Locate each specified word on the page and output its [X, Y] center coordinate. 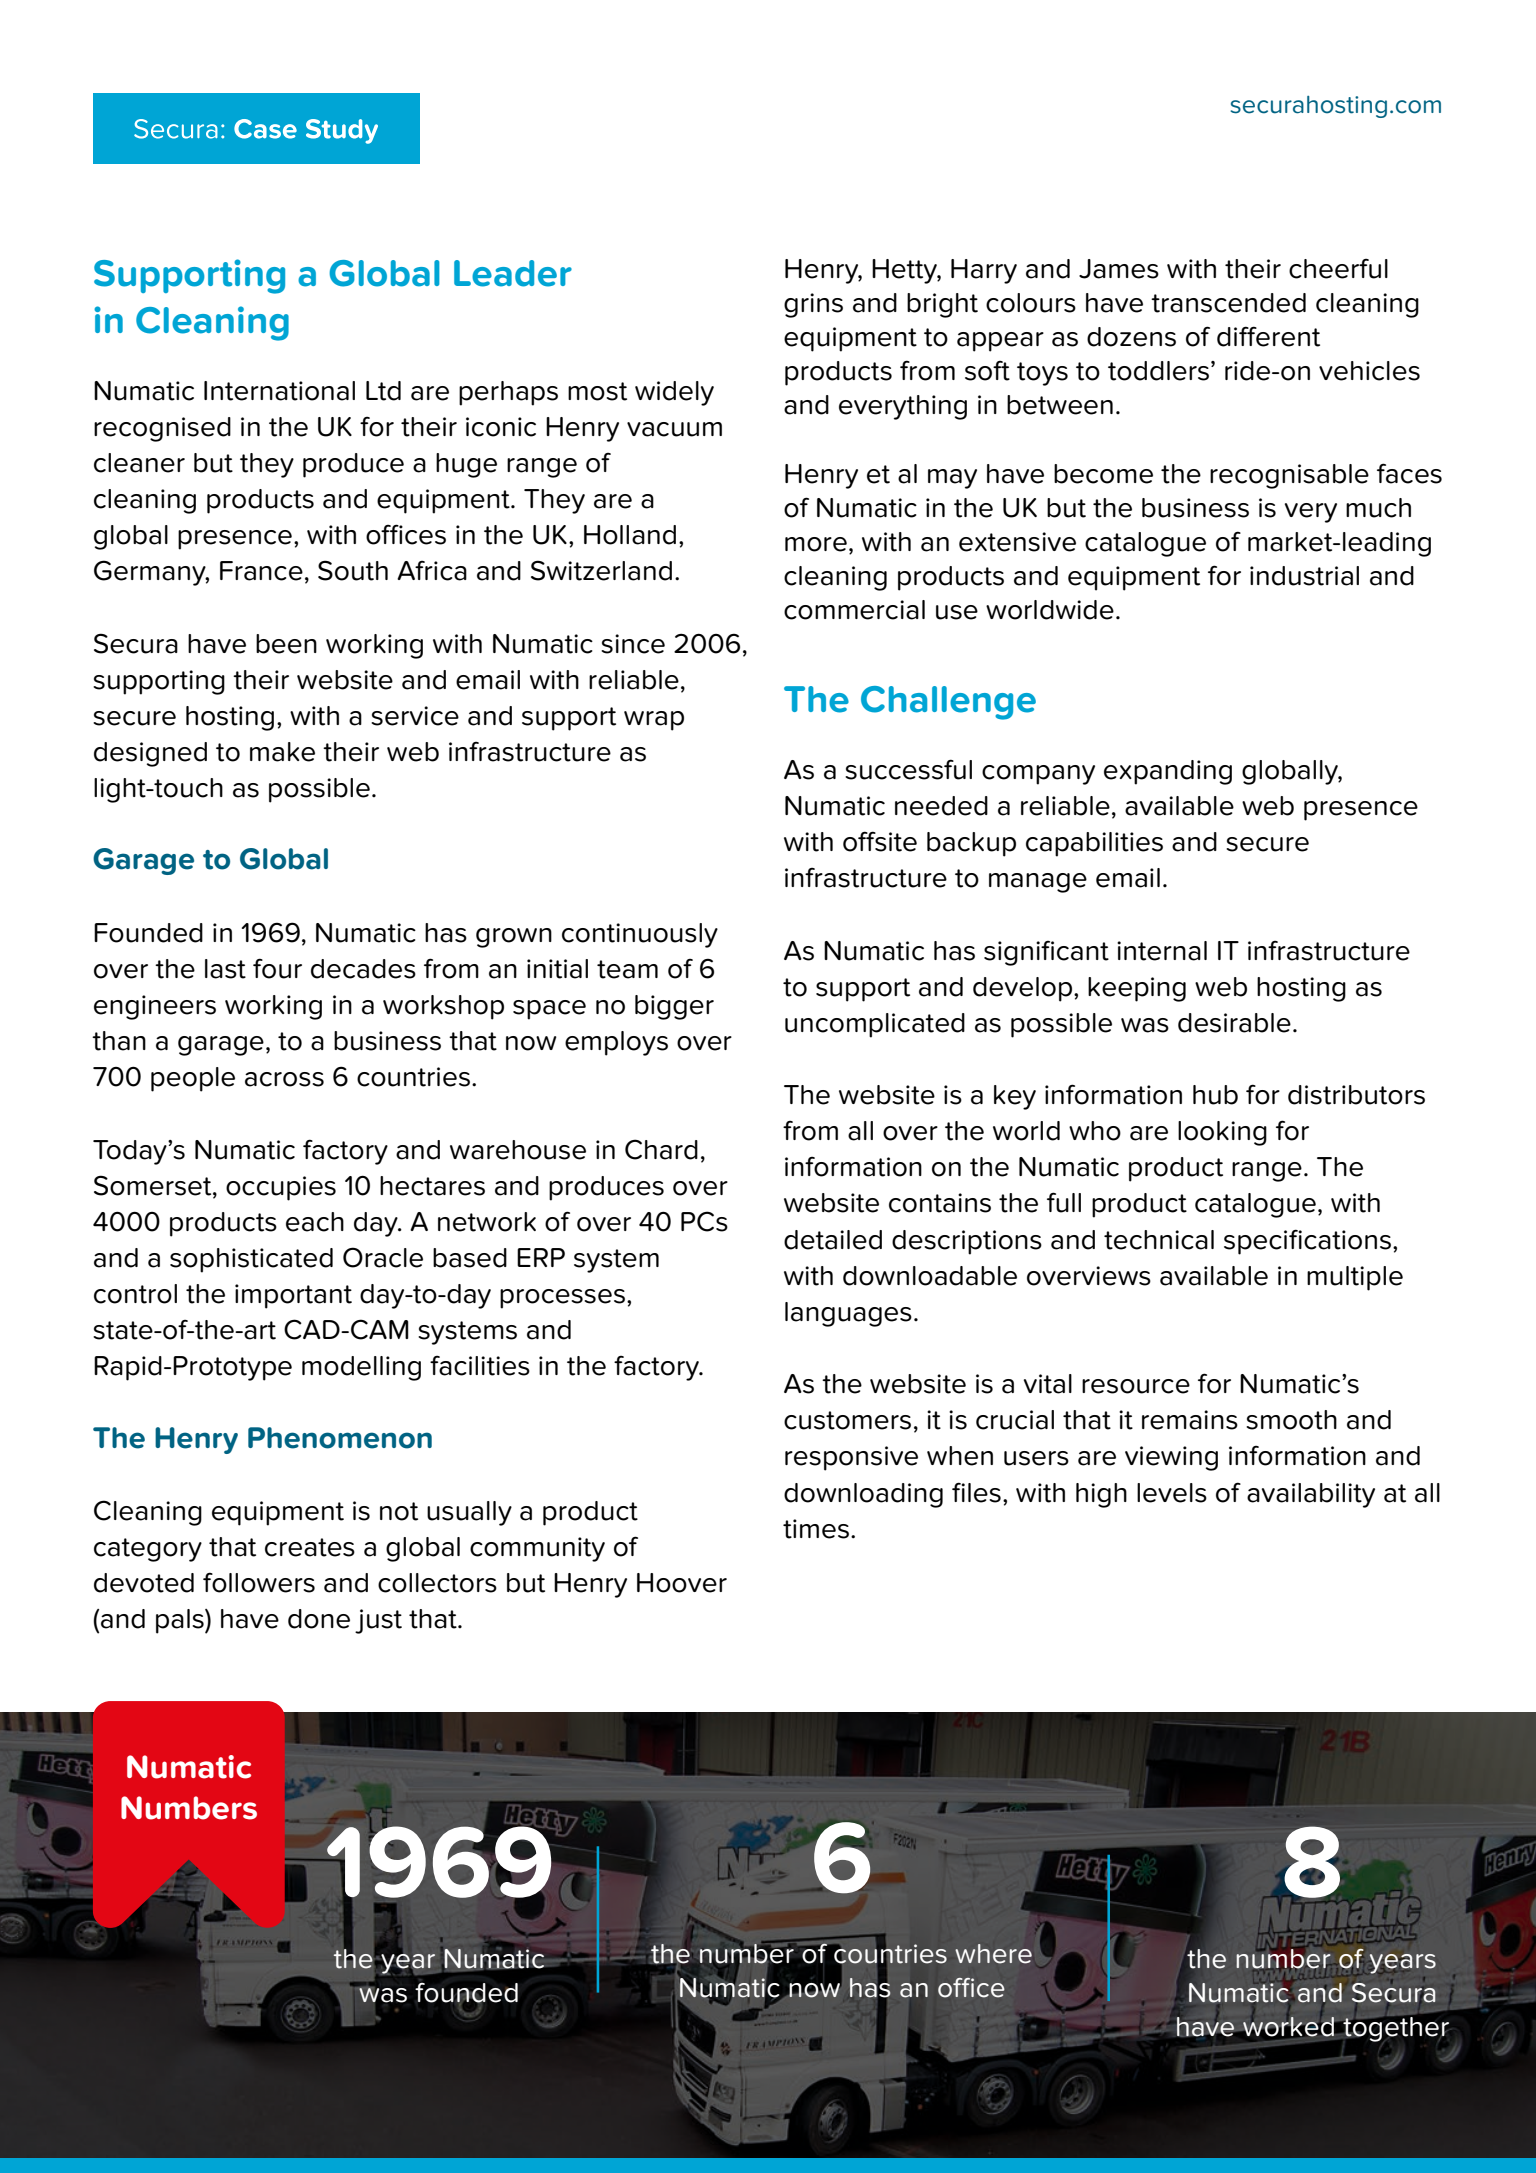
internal [1162, 951]
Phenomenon [340, 1438]
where [993, 1954]
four [277, 968]
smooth [1291, 1420]
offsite [880, 841]
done [319, 1619]
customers [847, 1420]
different [1268, 336]
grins [813, 305]
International [279, 391]
